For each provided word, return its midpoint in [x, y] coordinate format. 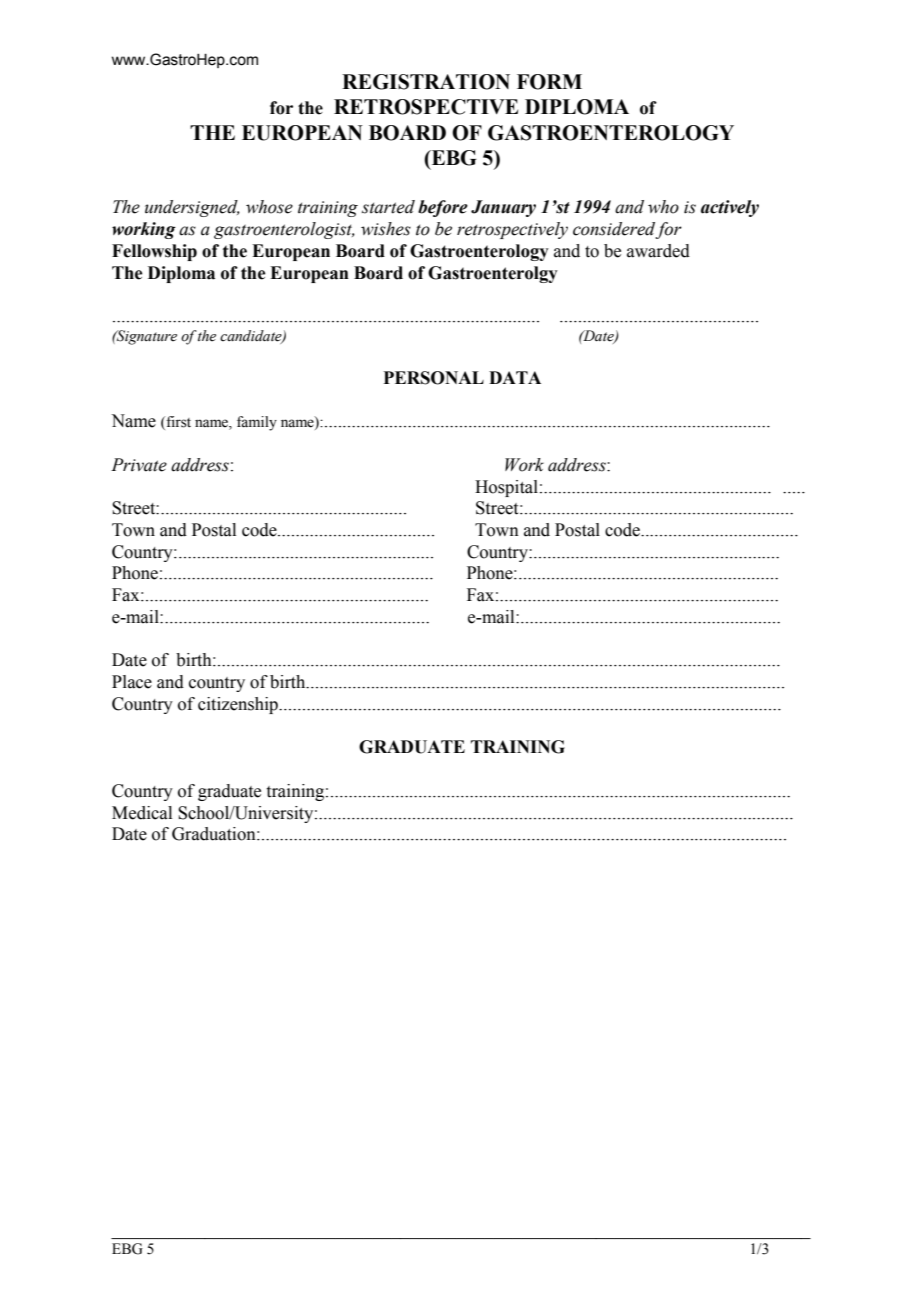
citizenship [239, 705]
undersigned [192, 208]
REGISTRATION [426, 82]
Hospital [506, 488]
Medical [142, 813]
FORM [549, 82]
